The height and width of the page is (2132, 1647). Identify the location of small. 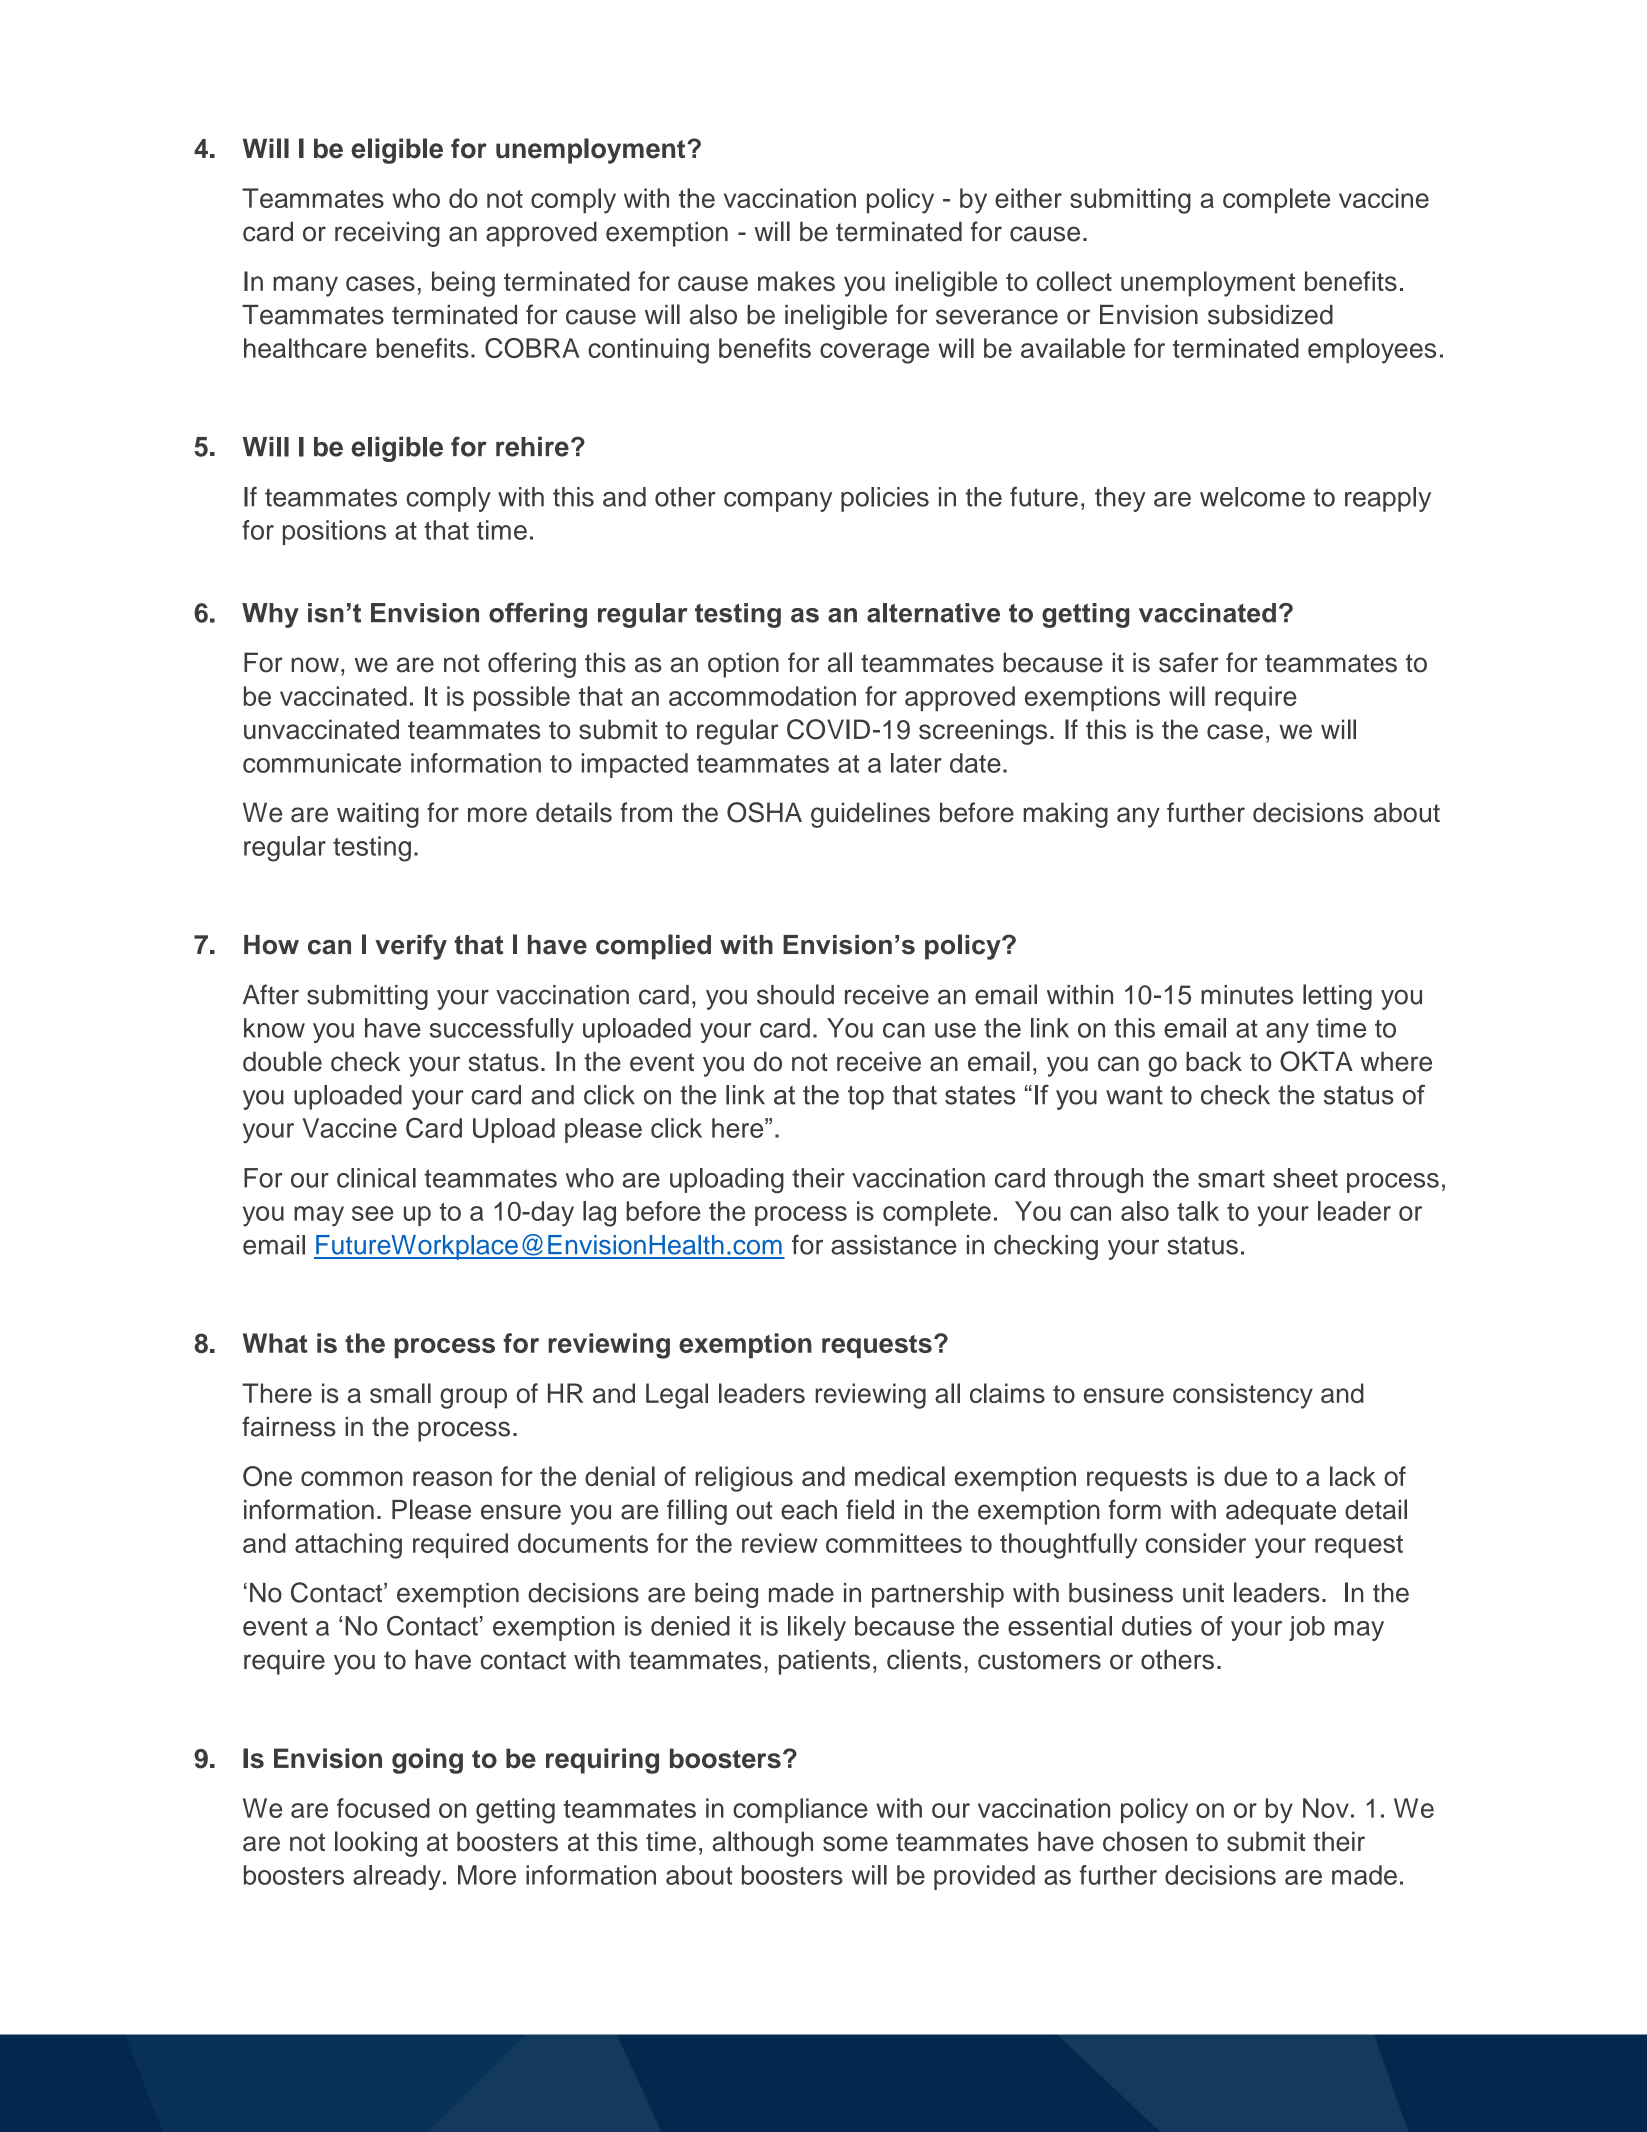
(400, 1393).
